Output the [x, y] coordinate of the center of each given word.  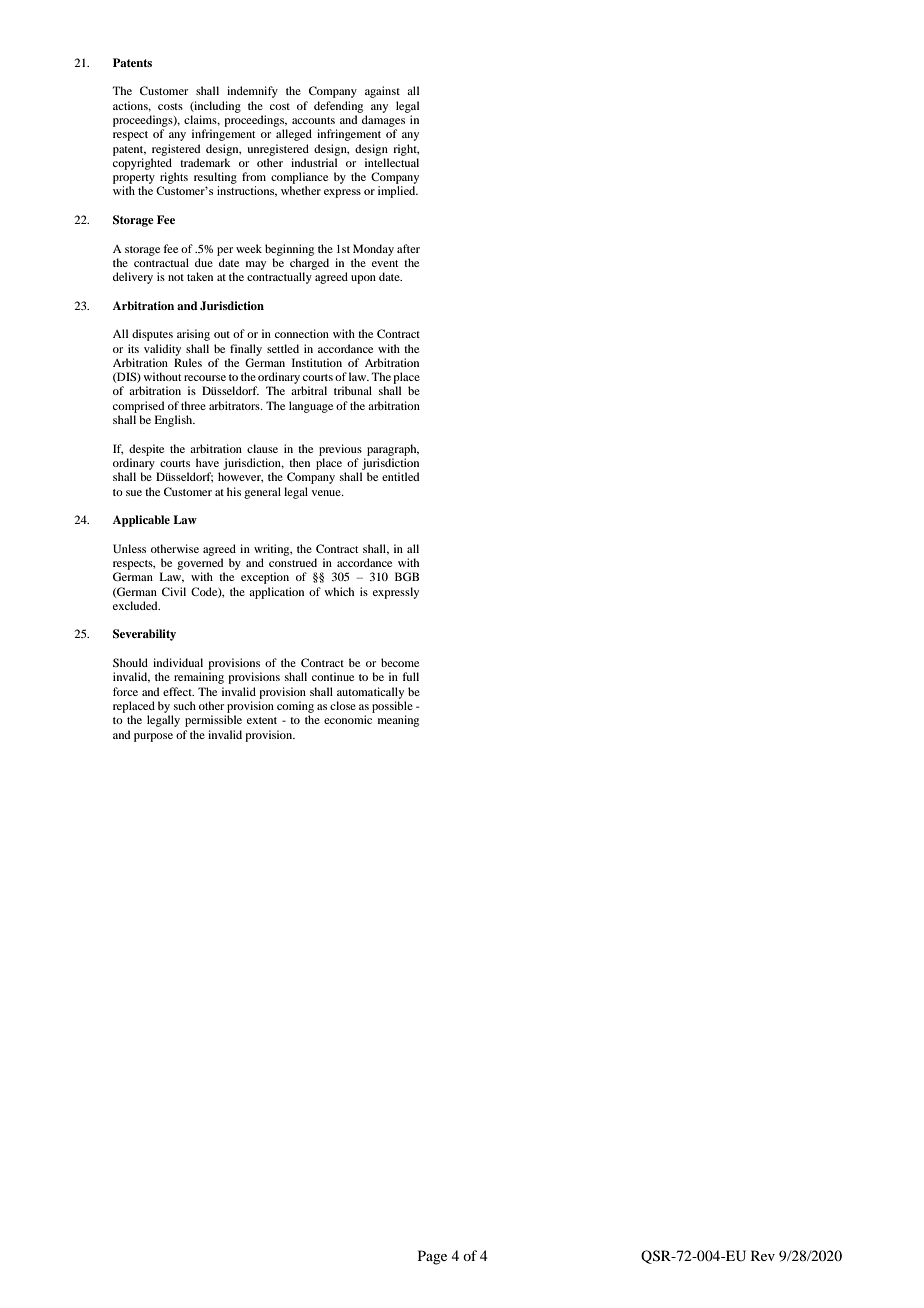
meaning [398, 721]
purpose [153, 737]
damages [383, 121]
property [134, 179]
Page [432, 1257]
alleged [294, 135]
